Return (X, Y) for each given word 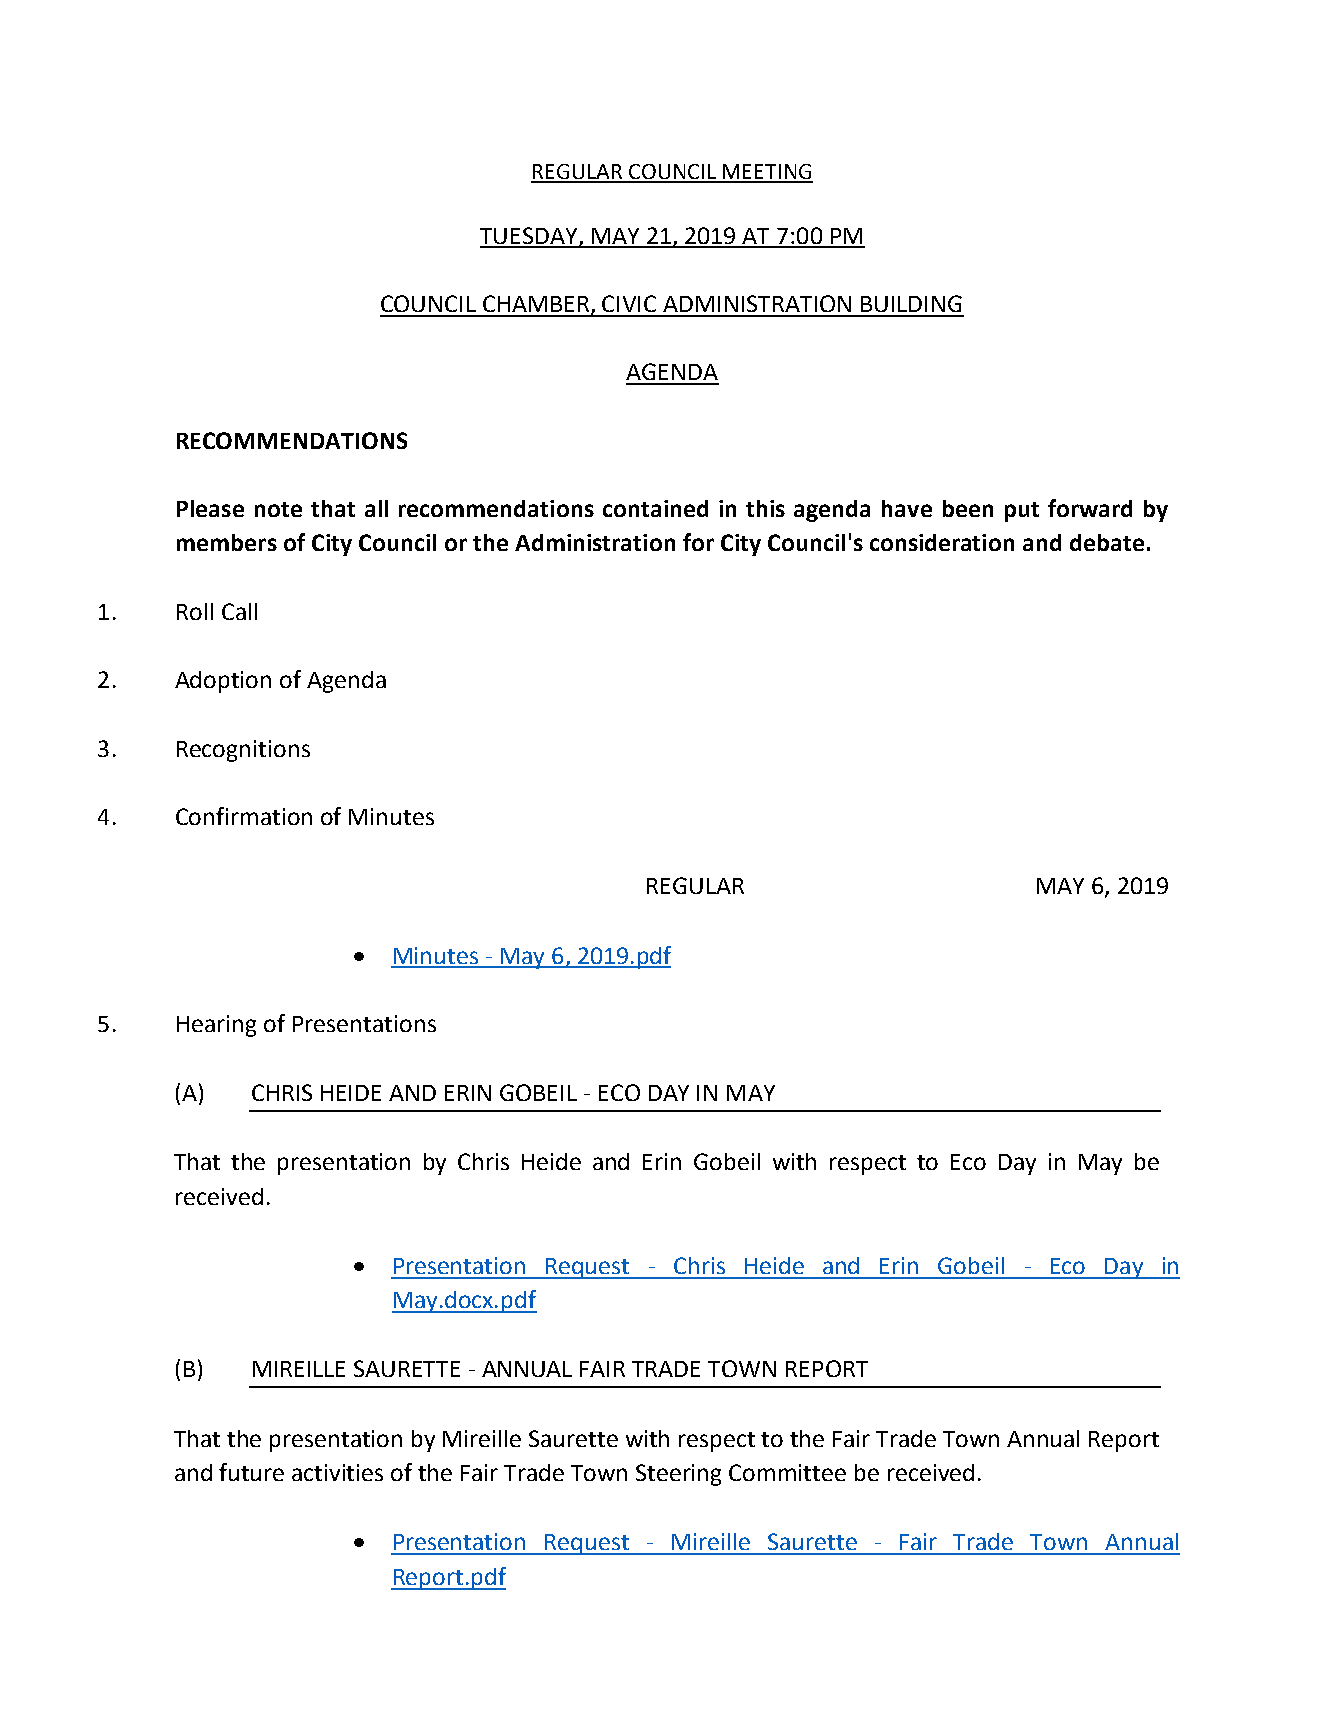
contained (655, 508)
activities (337, 1472)
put (1022, 512)
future (251, 1472)
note (278, 509)
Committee (787, 1472)
